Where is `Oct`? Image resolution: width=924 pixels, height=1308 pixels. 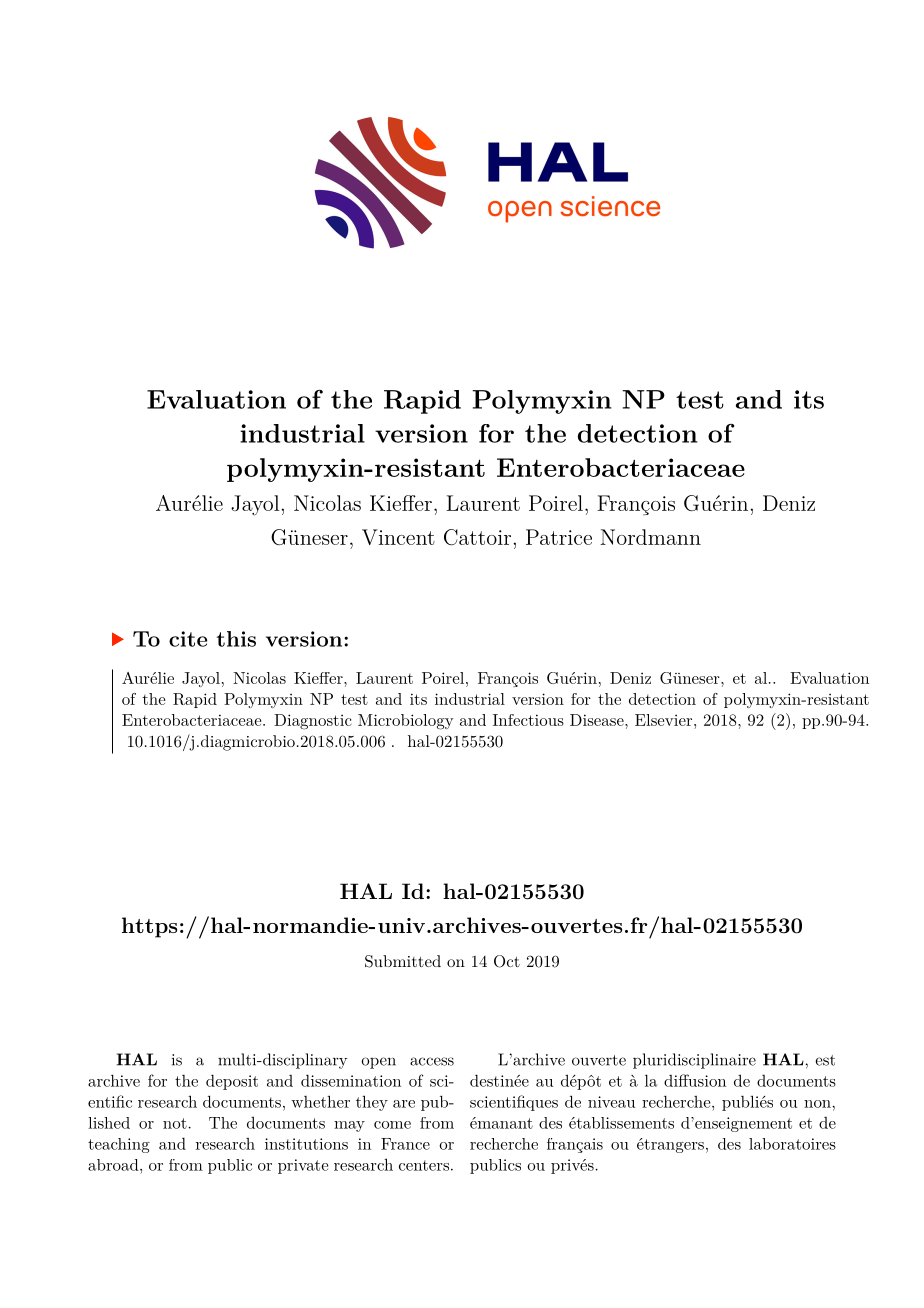
Oct is located at coordinates (507, 961).
